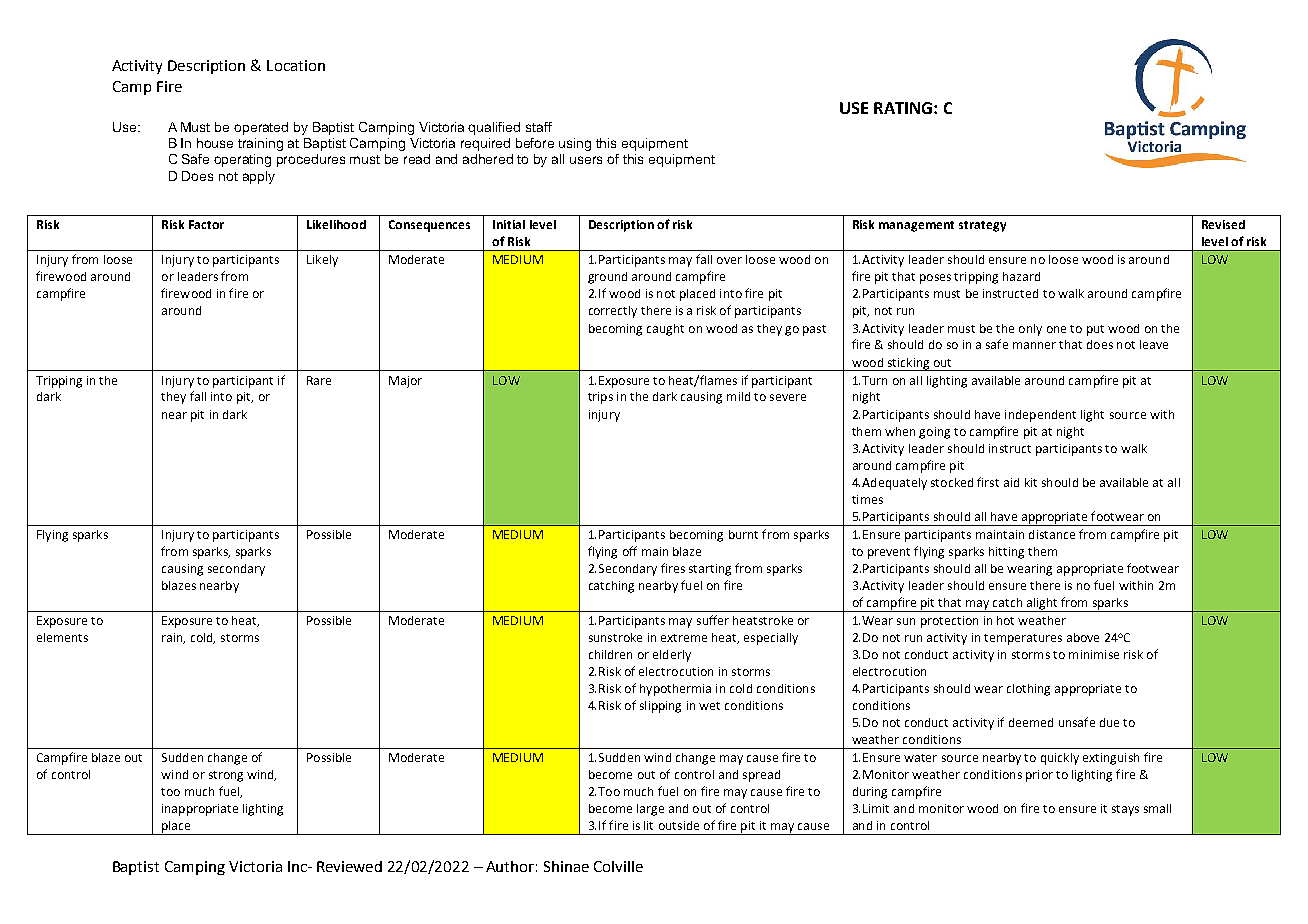 This page has height=924, width=1308. What do you see at coordinates (1095, 330) in the page?
I see `put` at bounding box center [1095, 330].
